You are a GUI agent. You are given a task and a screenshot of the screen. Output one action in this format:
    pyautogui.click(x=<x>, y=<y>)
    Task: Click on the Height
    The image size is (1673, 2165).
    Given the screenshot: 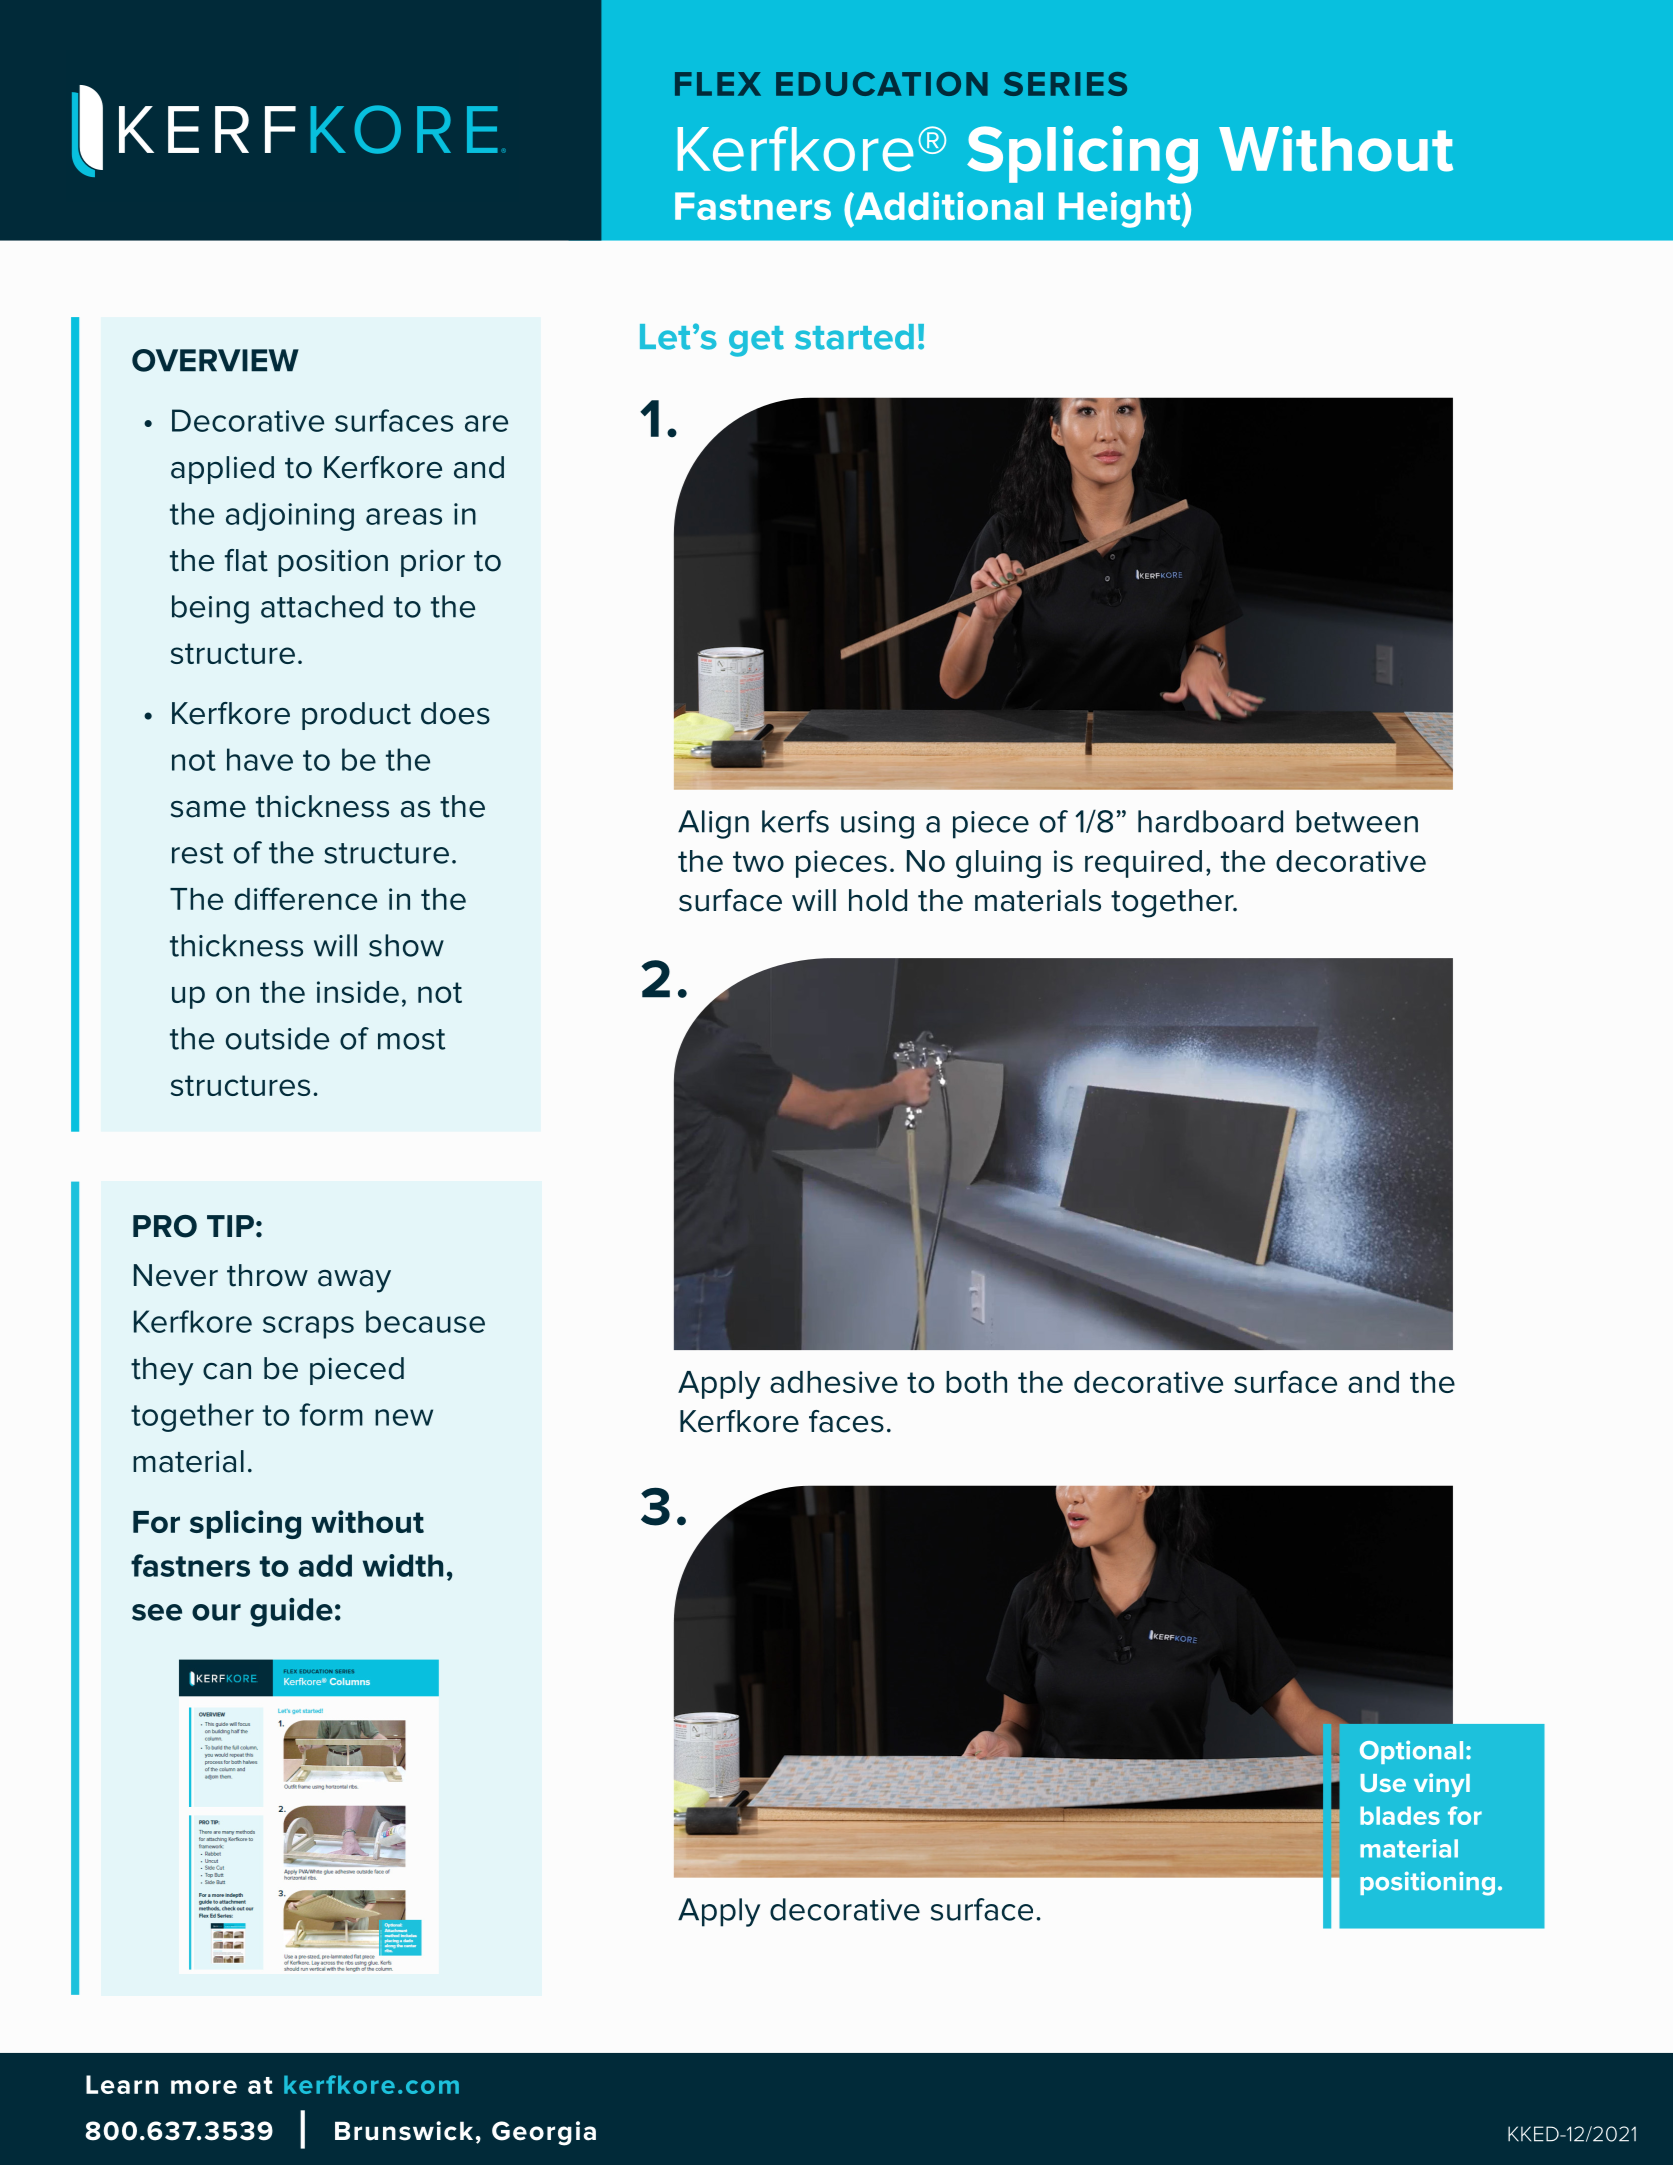 What is the action you would take?
    pyautogui.click(x=1121, y=210)
